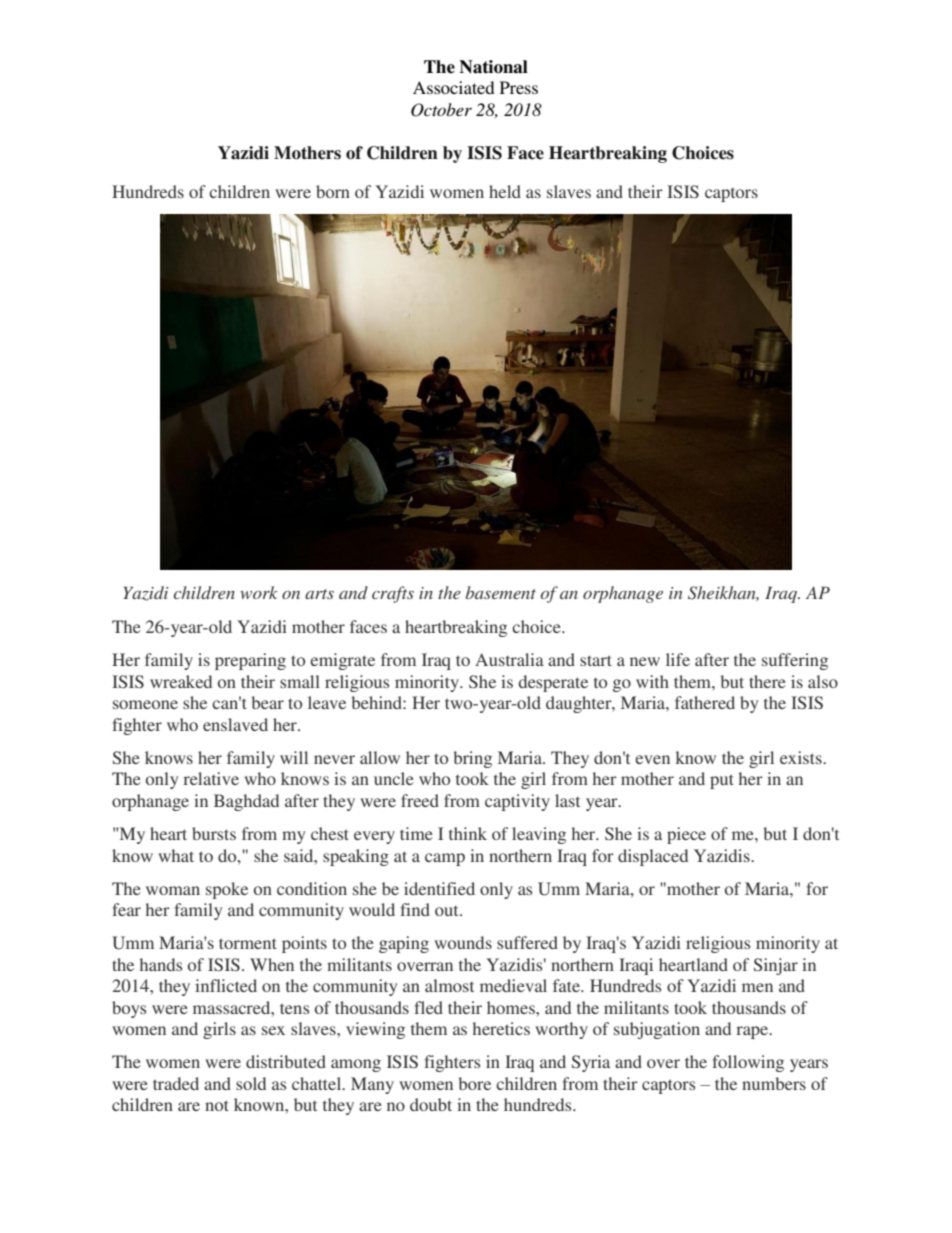 This document has width=952, height=1233. Describe the element at coordinates (333, 191) in the document. I see `born` at that location.
